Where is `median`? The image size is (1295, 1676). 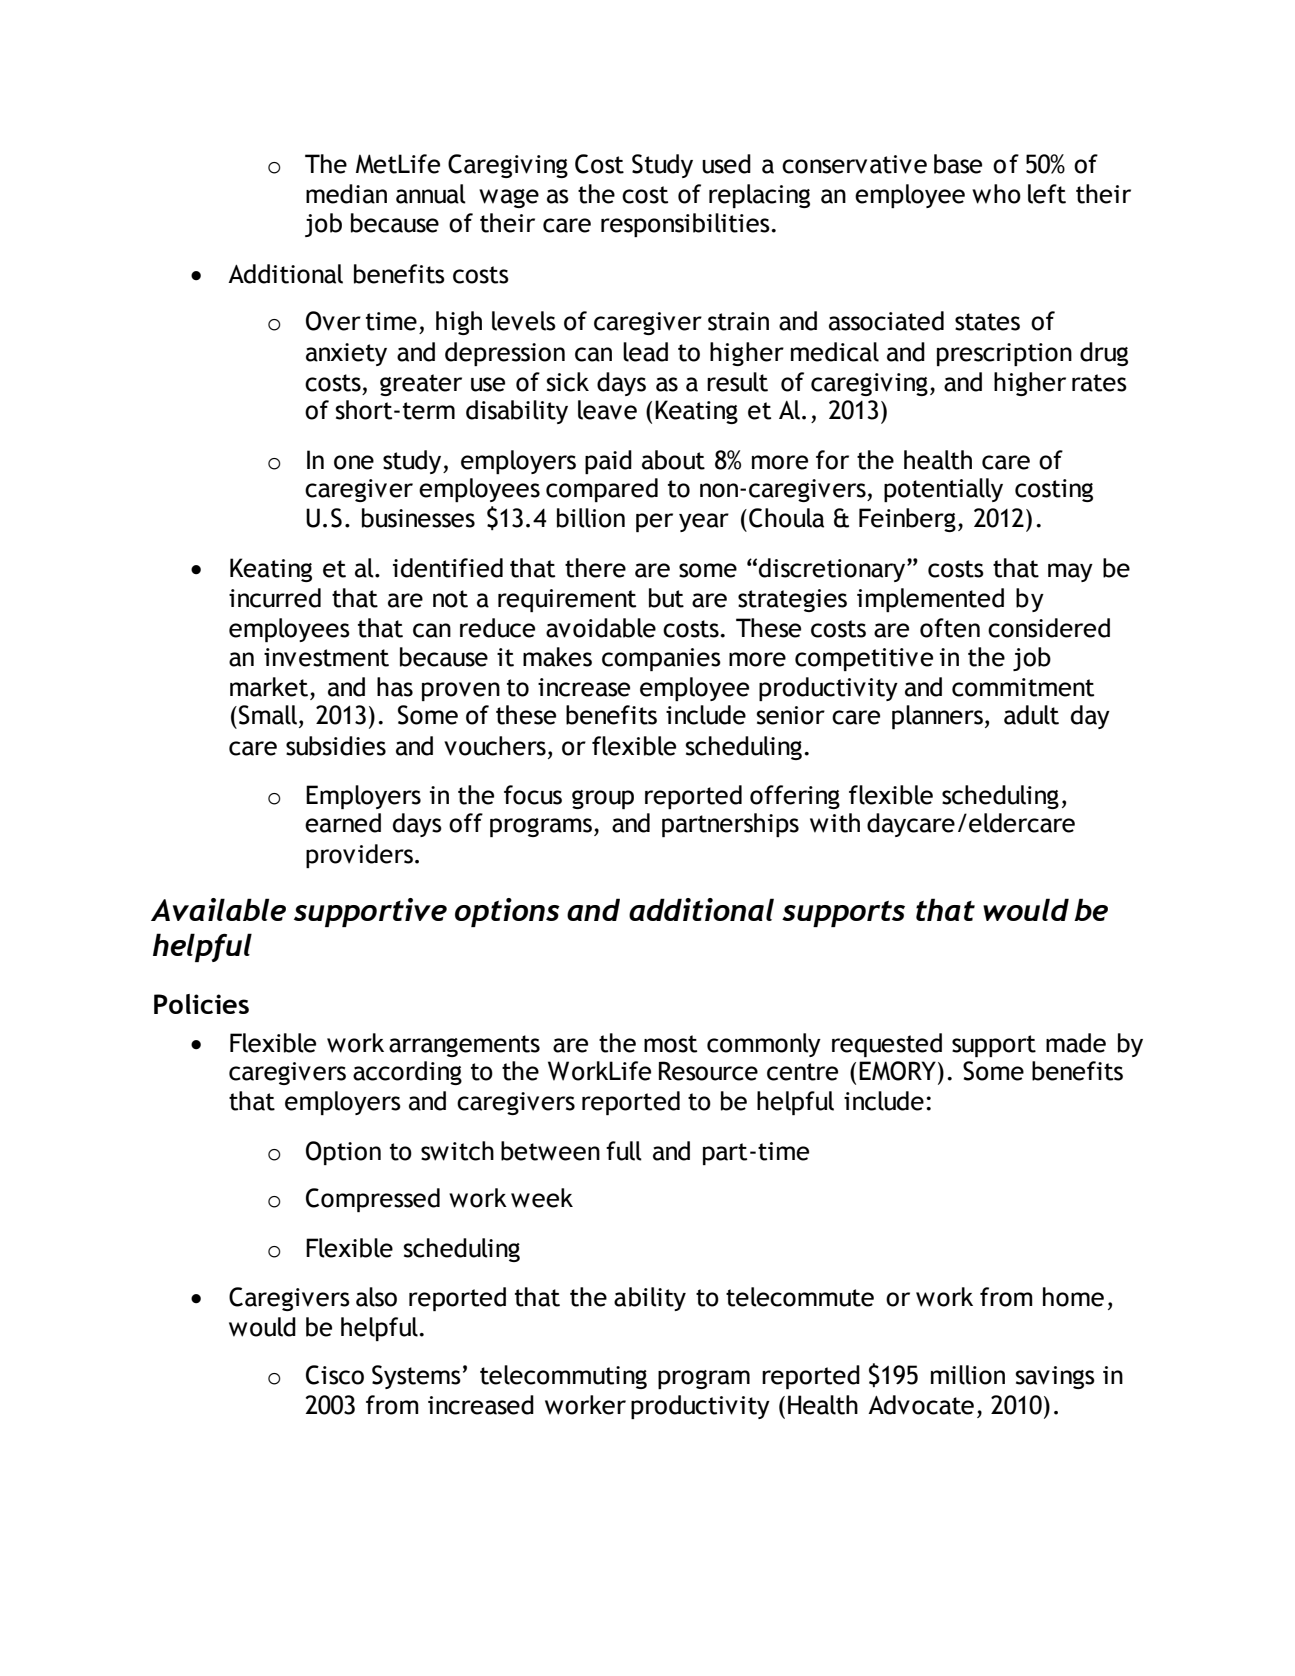 median is located at coordinates (346, 194).
